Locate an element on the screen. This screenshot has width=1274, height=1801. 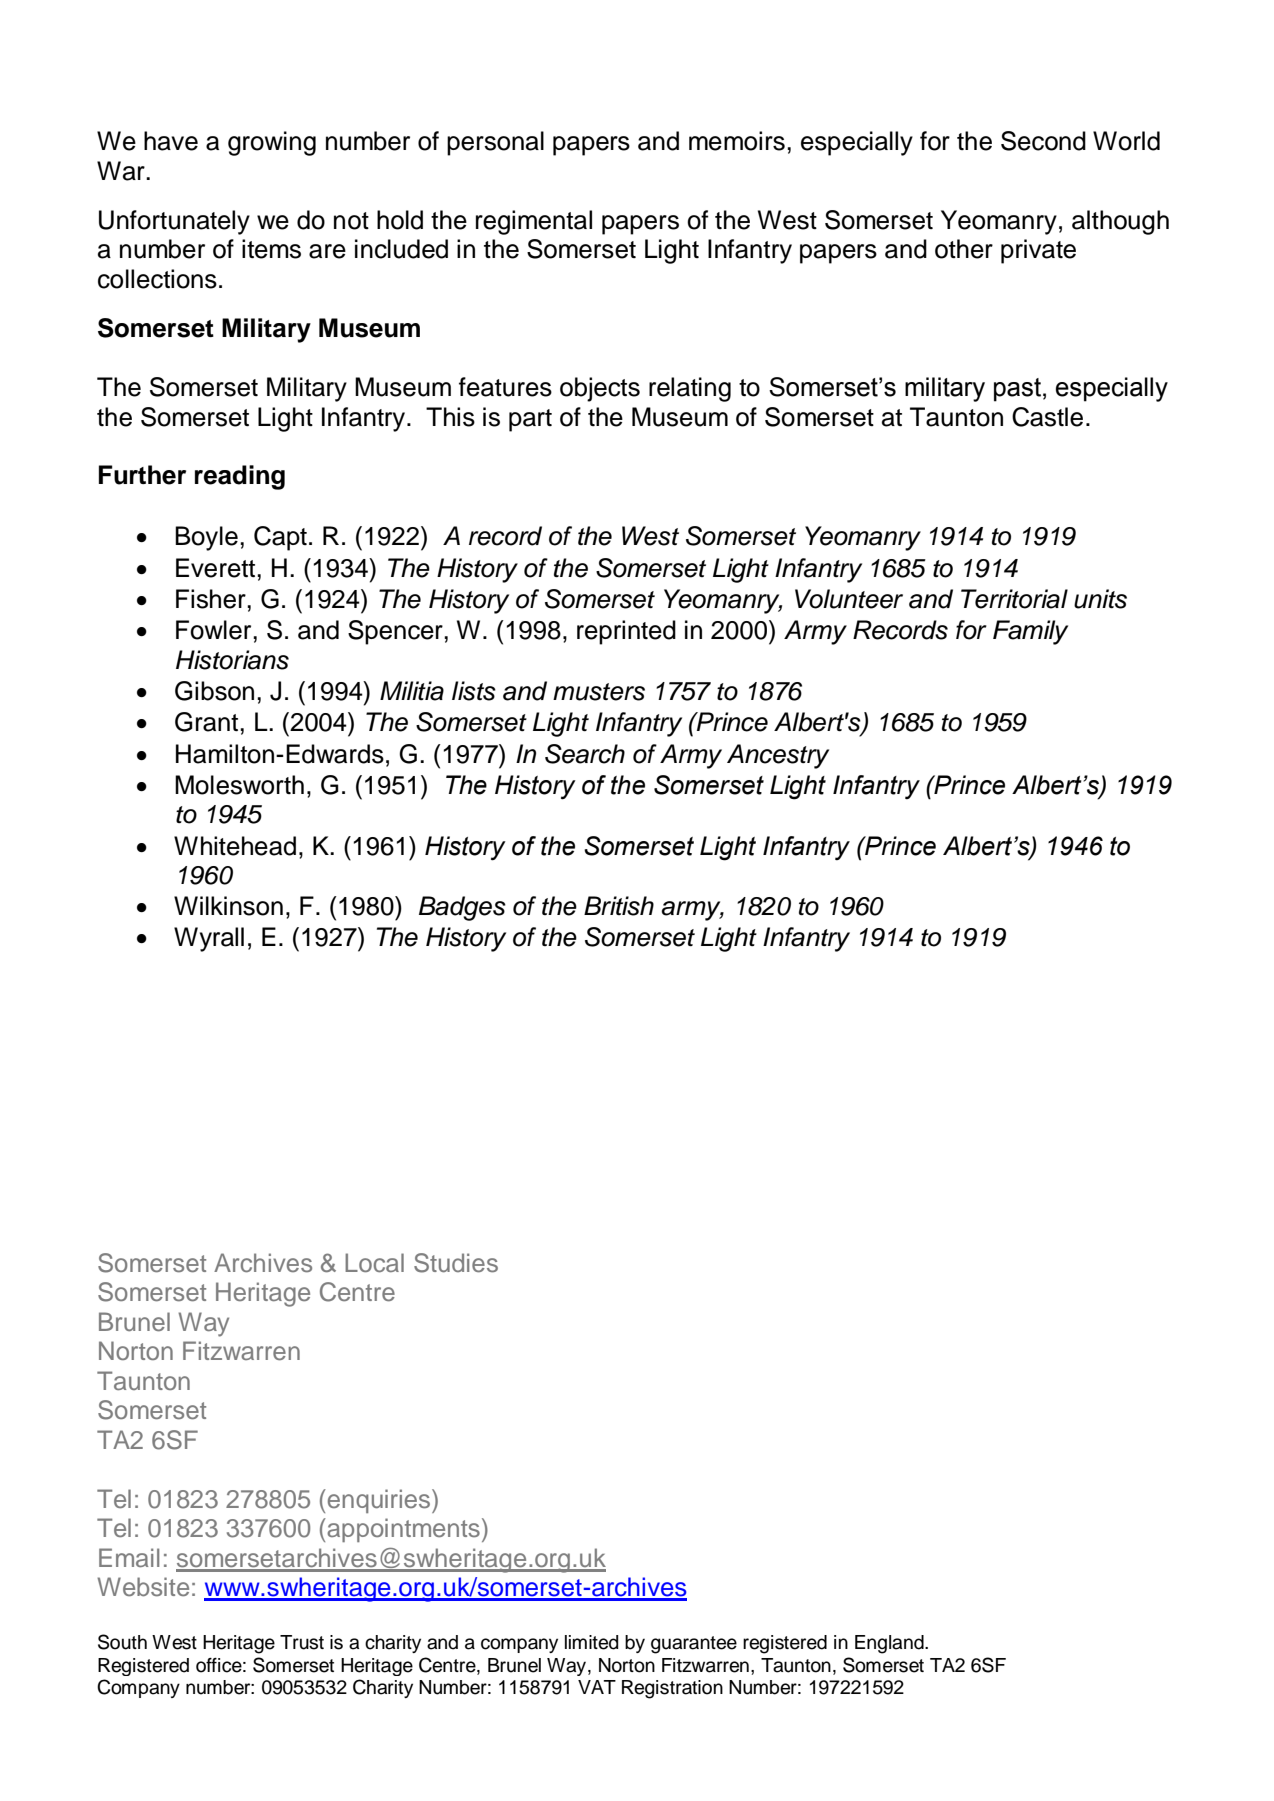
growing is located at coordinates (272, 143).
